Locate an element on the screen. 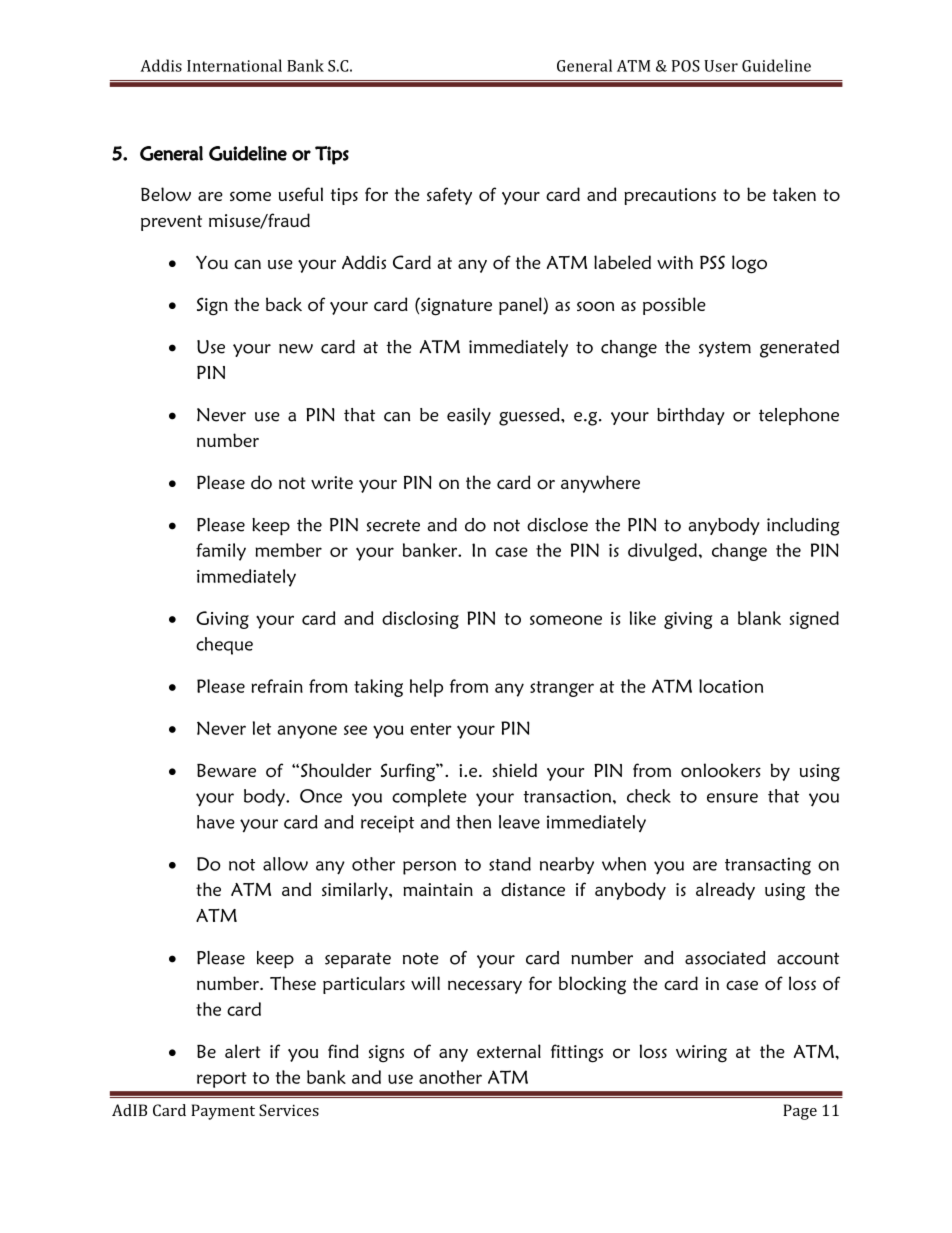 This screenshot has height=1233, width=952. safety is located at coordinates (449, 196).
